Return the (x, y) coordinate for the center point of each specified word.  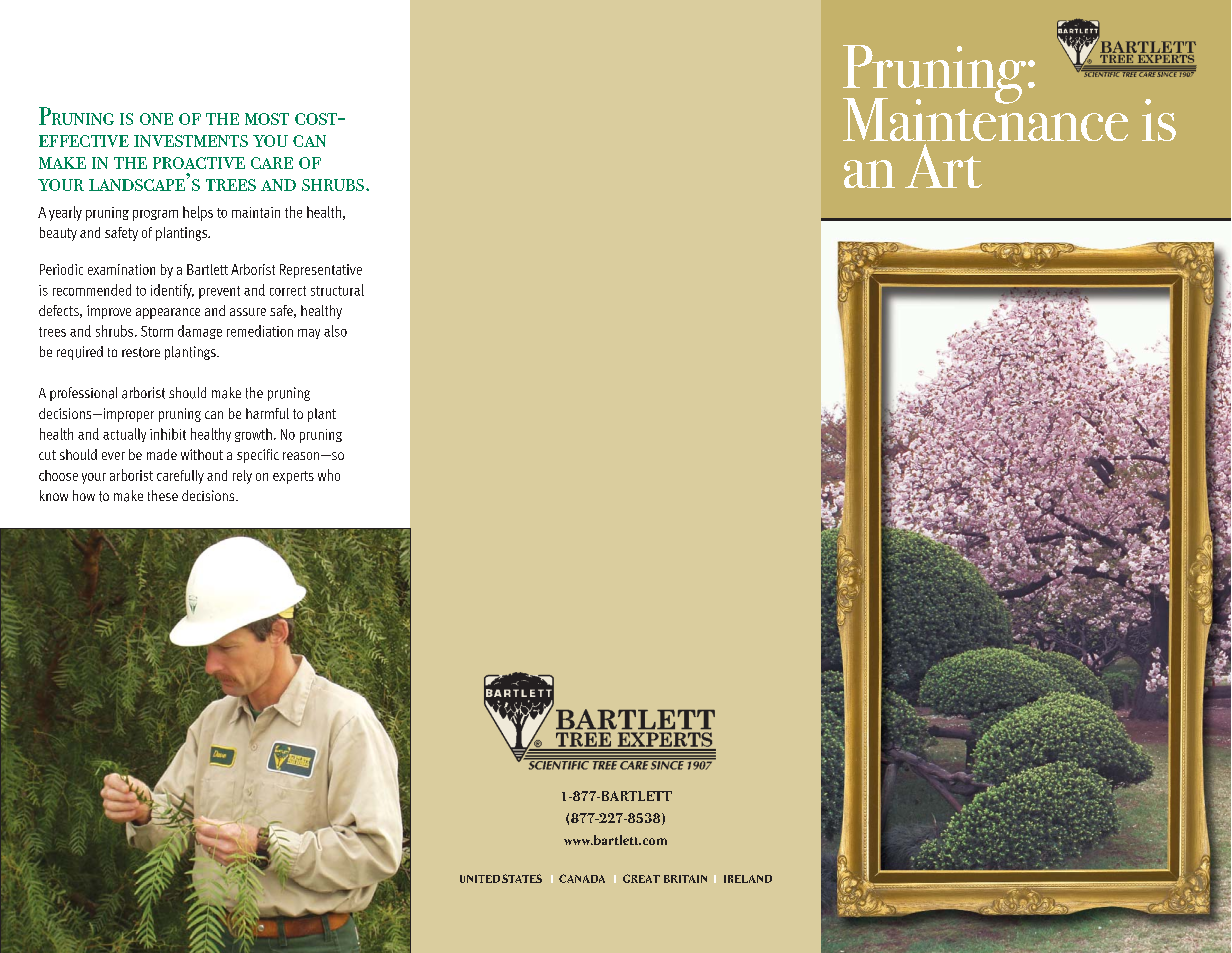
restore (141, 352)
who (329, 475)
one (156, 119)
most (267, 119)
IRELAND (748, 879)
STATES (522, 878)
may (309, 334)
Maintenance (985, 118)
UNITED (480, 879)
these (163, 495)
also (335, 331)
